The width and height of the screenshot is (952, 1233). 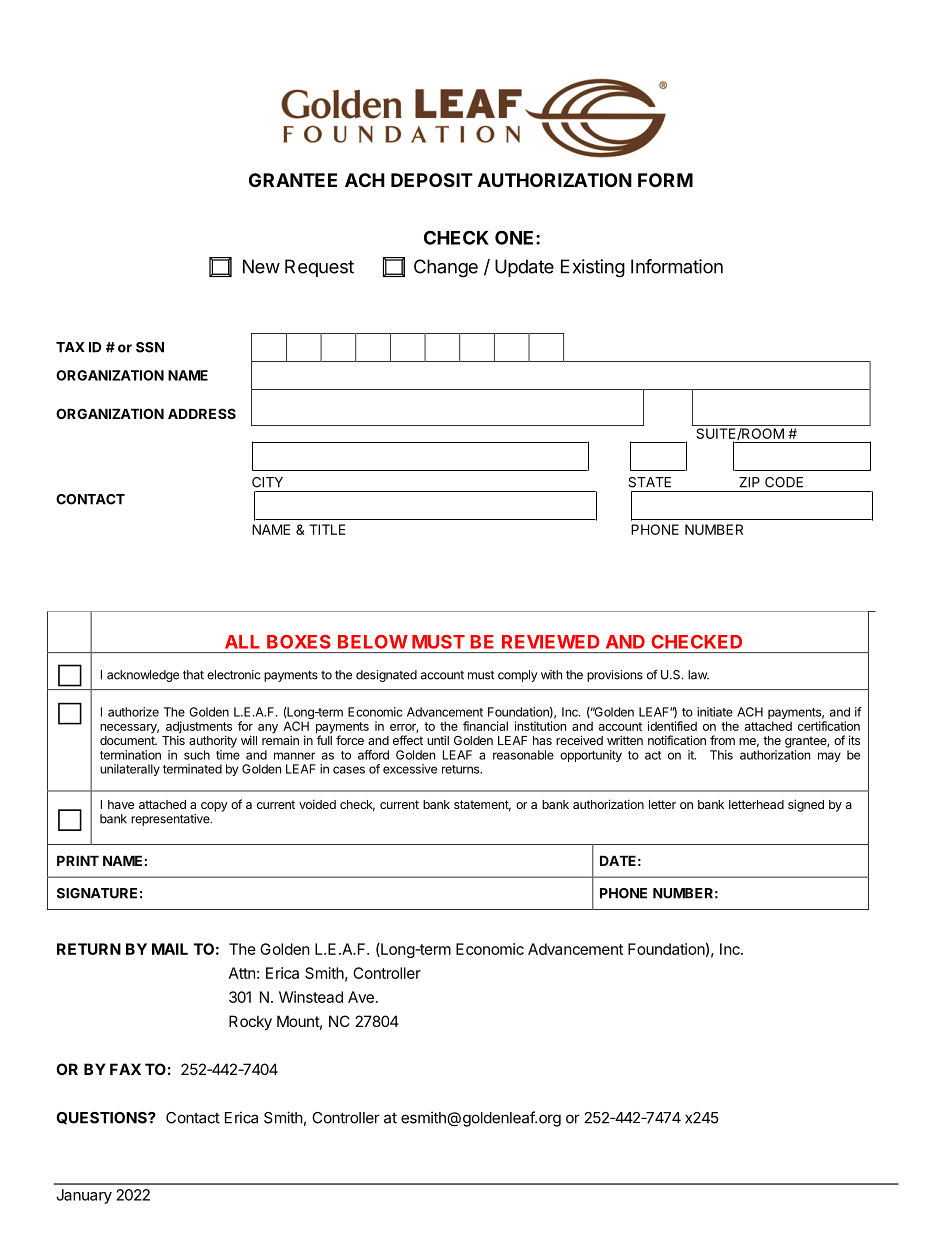 I want to click on DEPOSIT, so click(x=432, y=180).
